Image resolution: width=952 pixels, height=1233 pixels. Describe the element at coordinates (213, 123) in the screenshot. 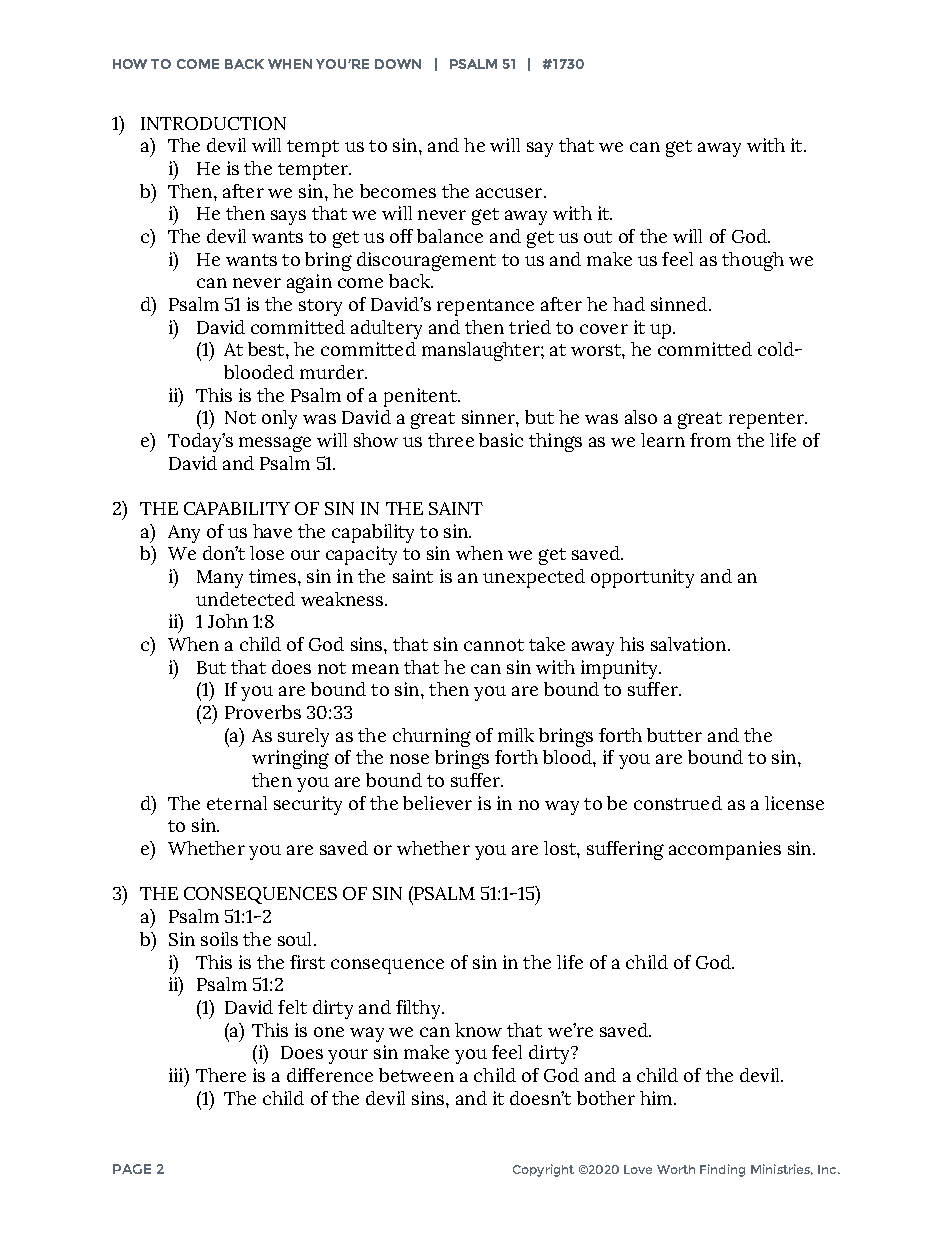

I see `INTRODUCTION` at that location.
